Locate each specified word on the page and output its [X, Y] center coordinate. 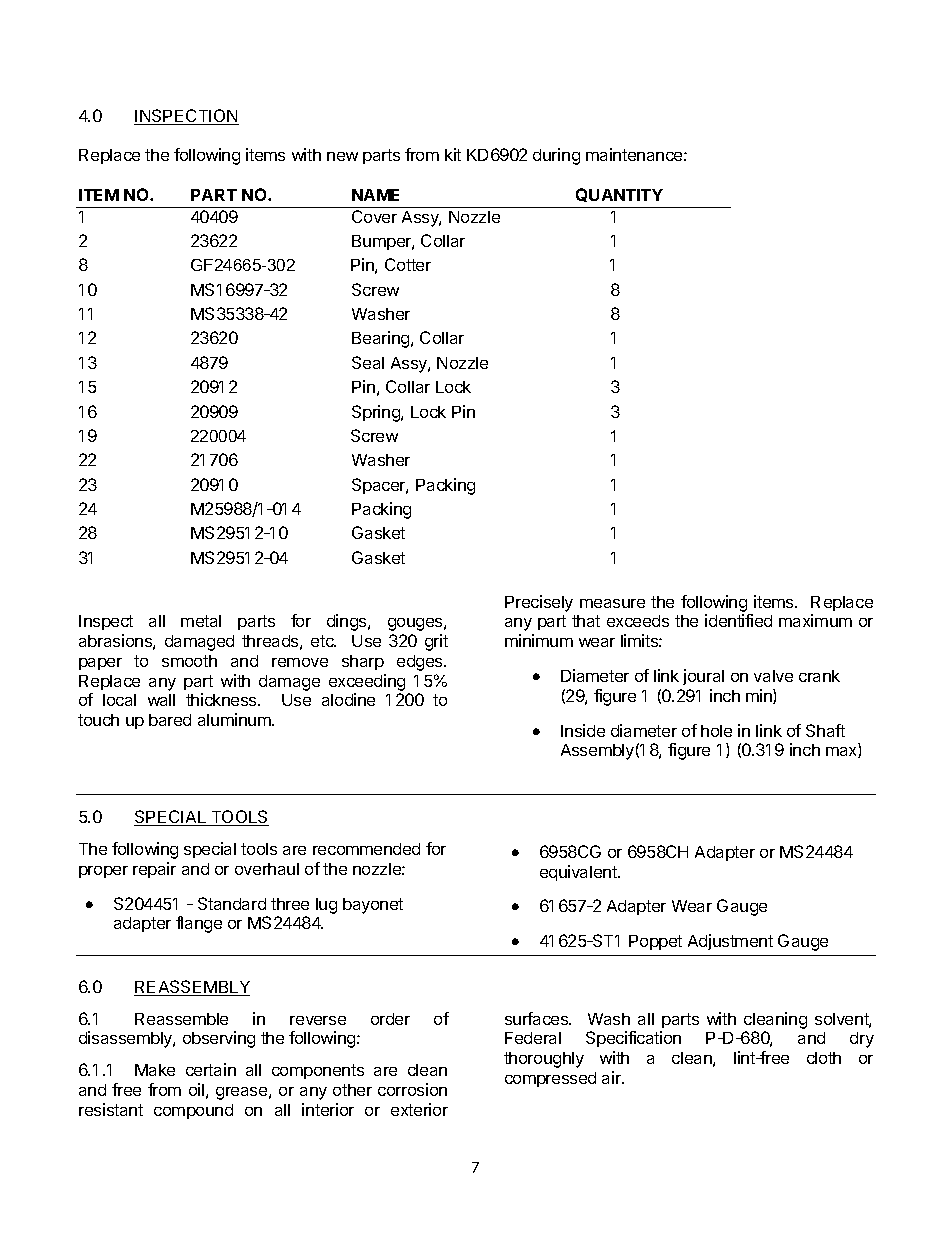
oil [196, 1089]
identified [738, 620]
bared [170, 720]
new [342, 156]
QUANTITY [619, 195]
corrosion [412, 1089]
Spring [377, 413]
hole [716, 731]
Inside [583, 730]
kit [453, 154]
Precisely [539, 603]
